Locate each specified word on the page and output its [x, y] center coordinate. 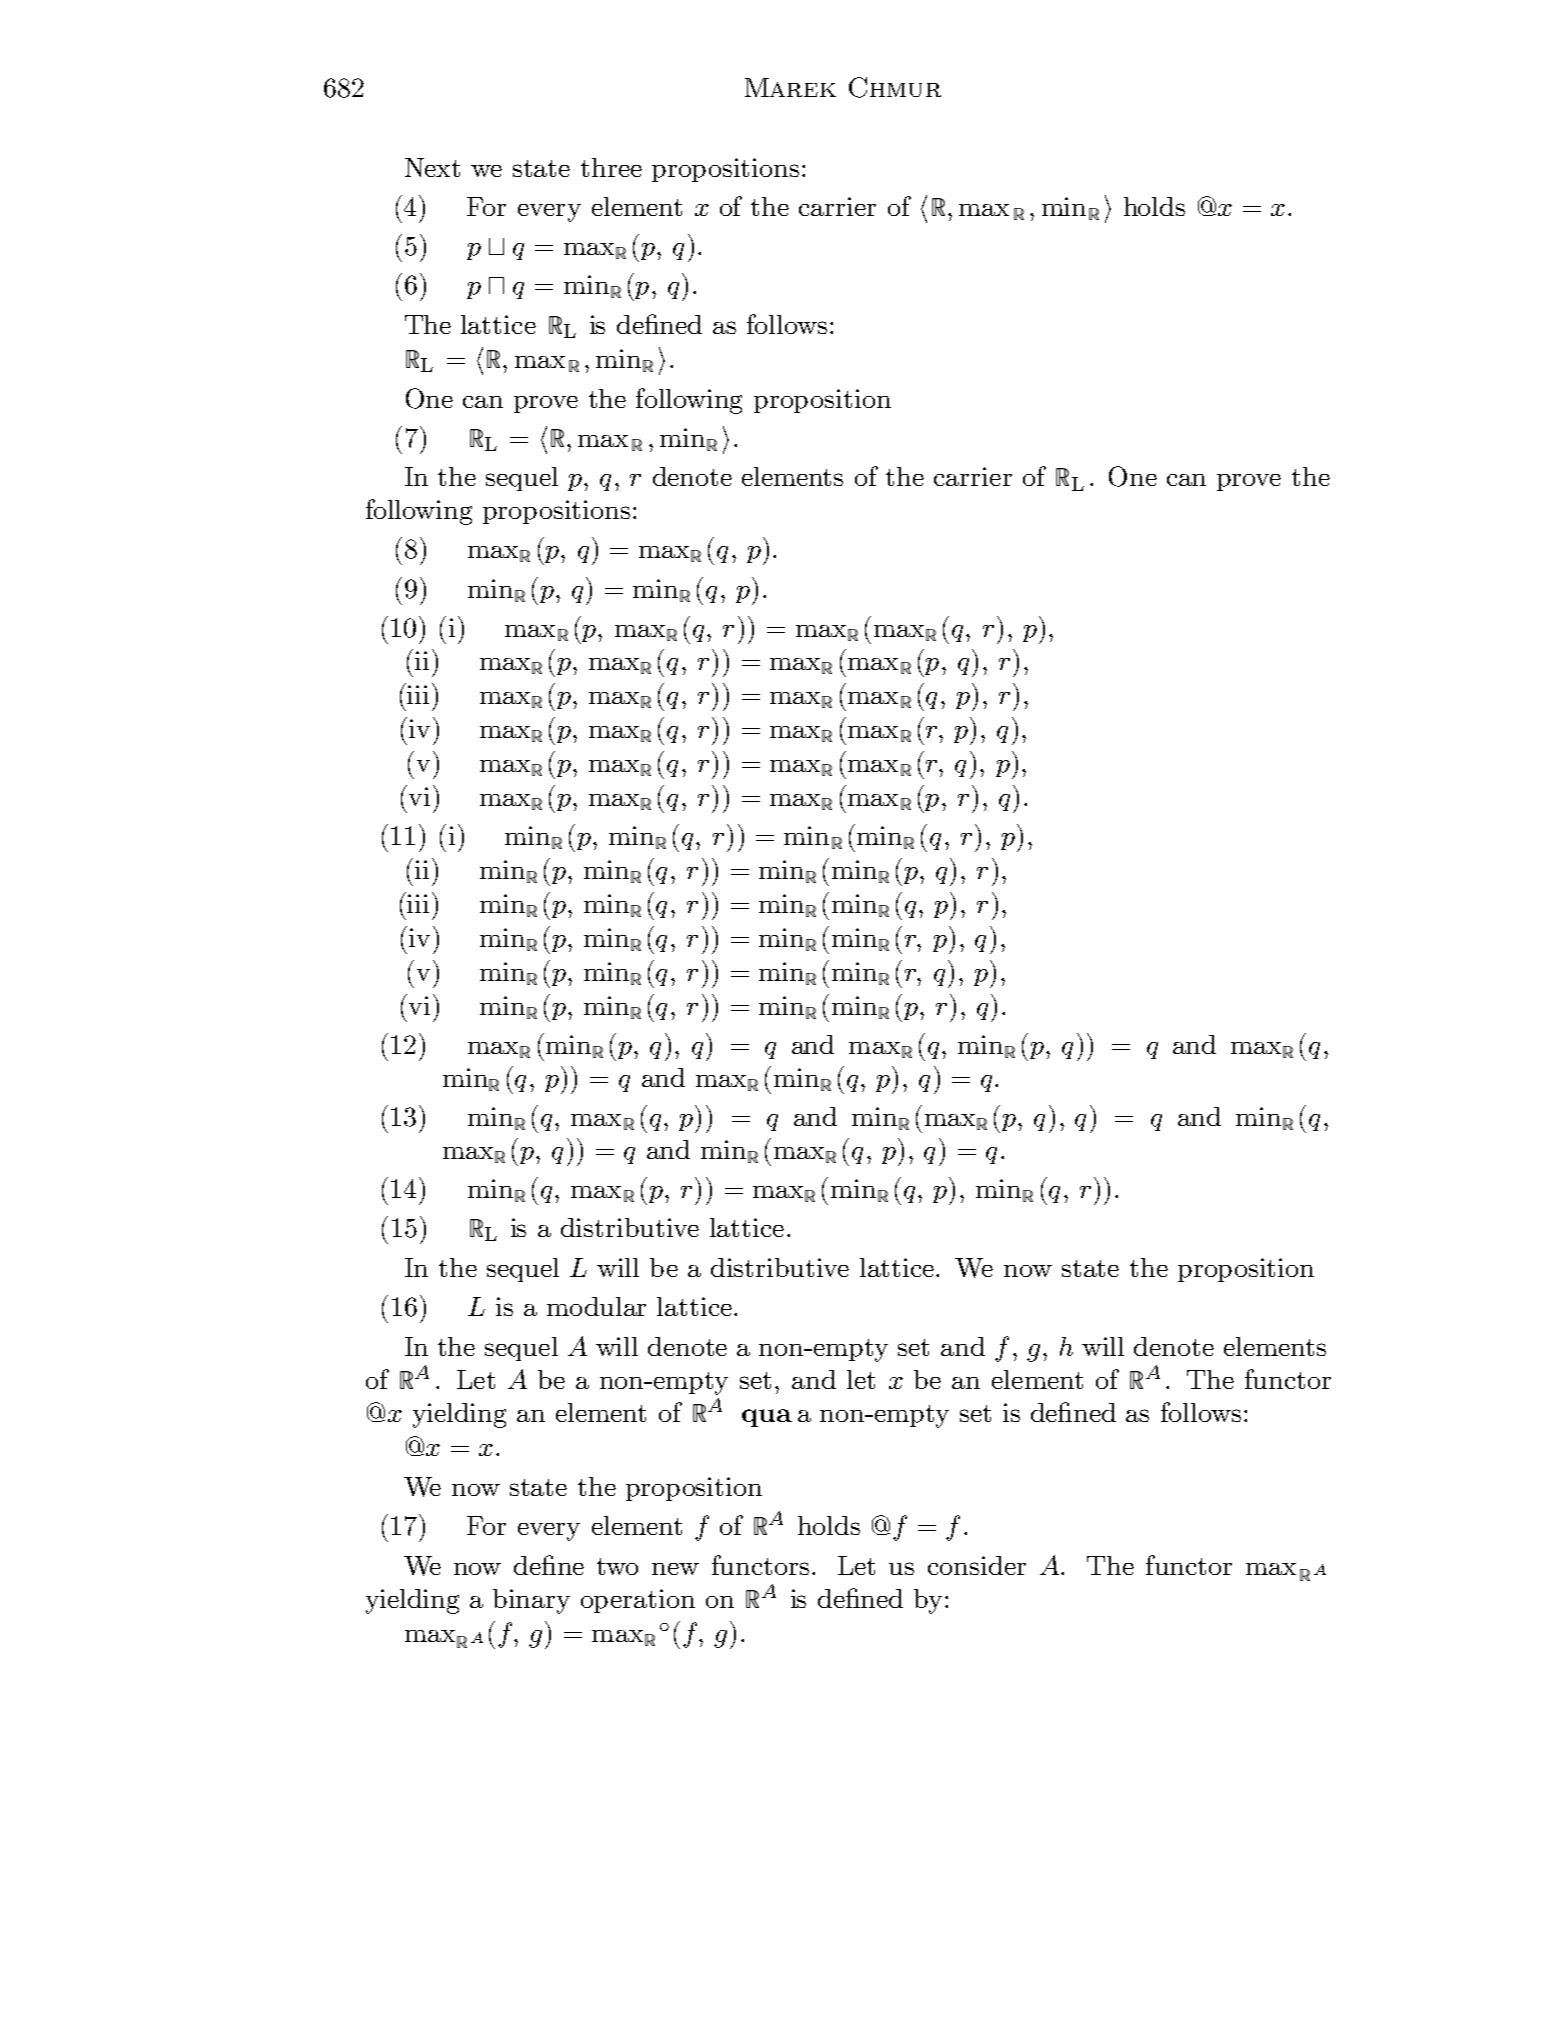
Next [432, 167]
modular [596, 1306]
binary [531, 1601]
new [675, 1569]
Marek [790, 87]
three [611, 167]
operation [638, 1601]
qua [767, 1418]
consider [977, 1565]
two [617, 1566]
